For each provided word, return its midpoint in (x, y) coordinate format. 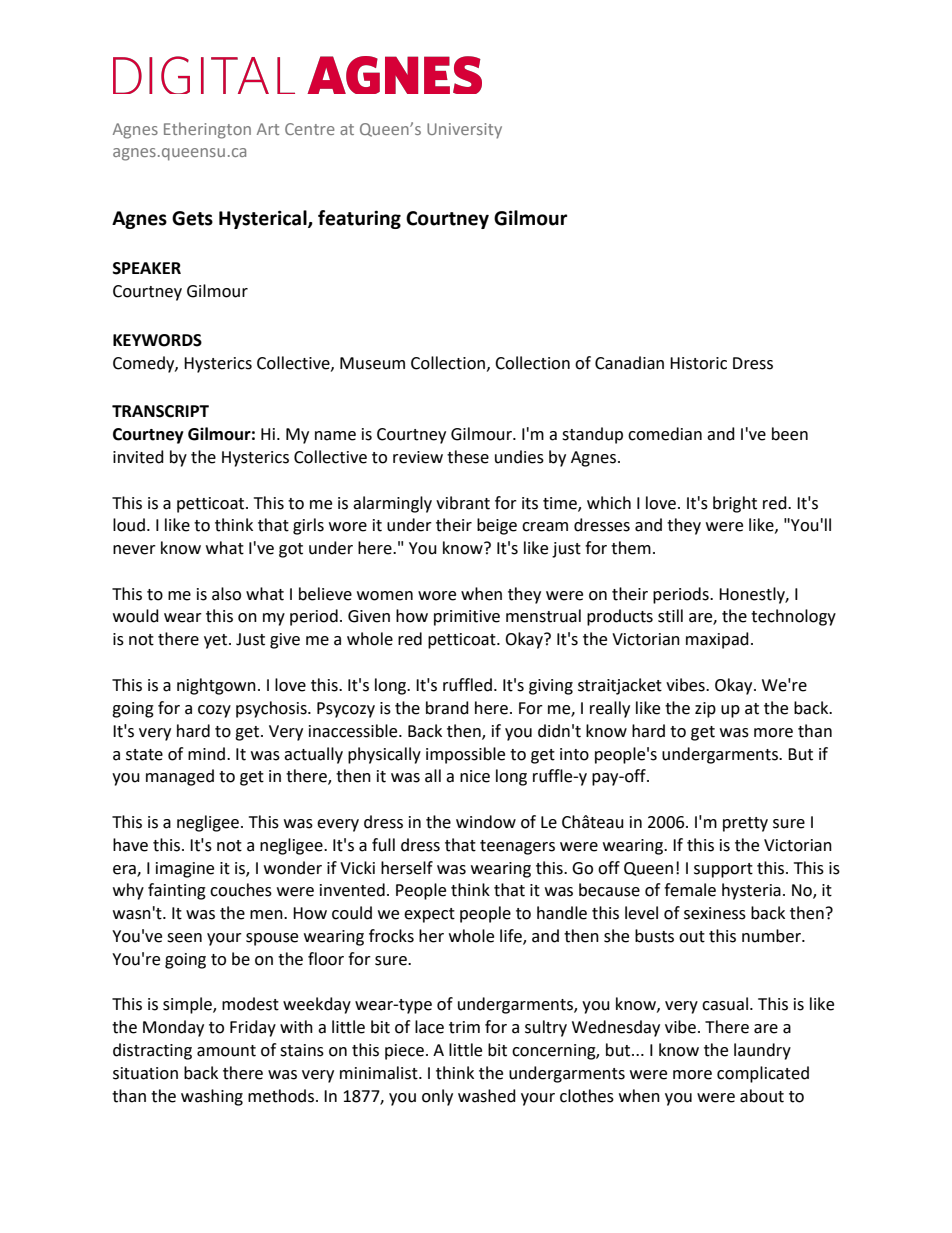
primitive (467, 618)
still (670, 616)
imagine (185, 870)
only (437, 1097)
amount (226, 1051)
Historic (698, 363)
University (464, 131)
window (486, 822)
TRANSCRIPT (160, 411)
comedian (665, 434)
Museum (372, 363)
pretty (745, 824)
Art (268, 129)
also (226, 594)
